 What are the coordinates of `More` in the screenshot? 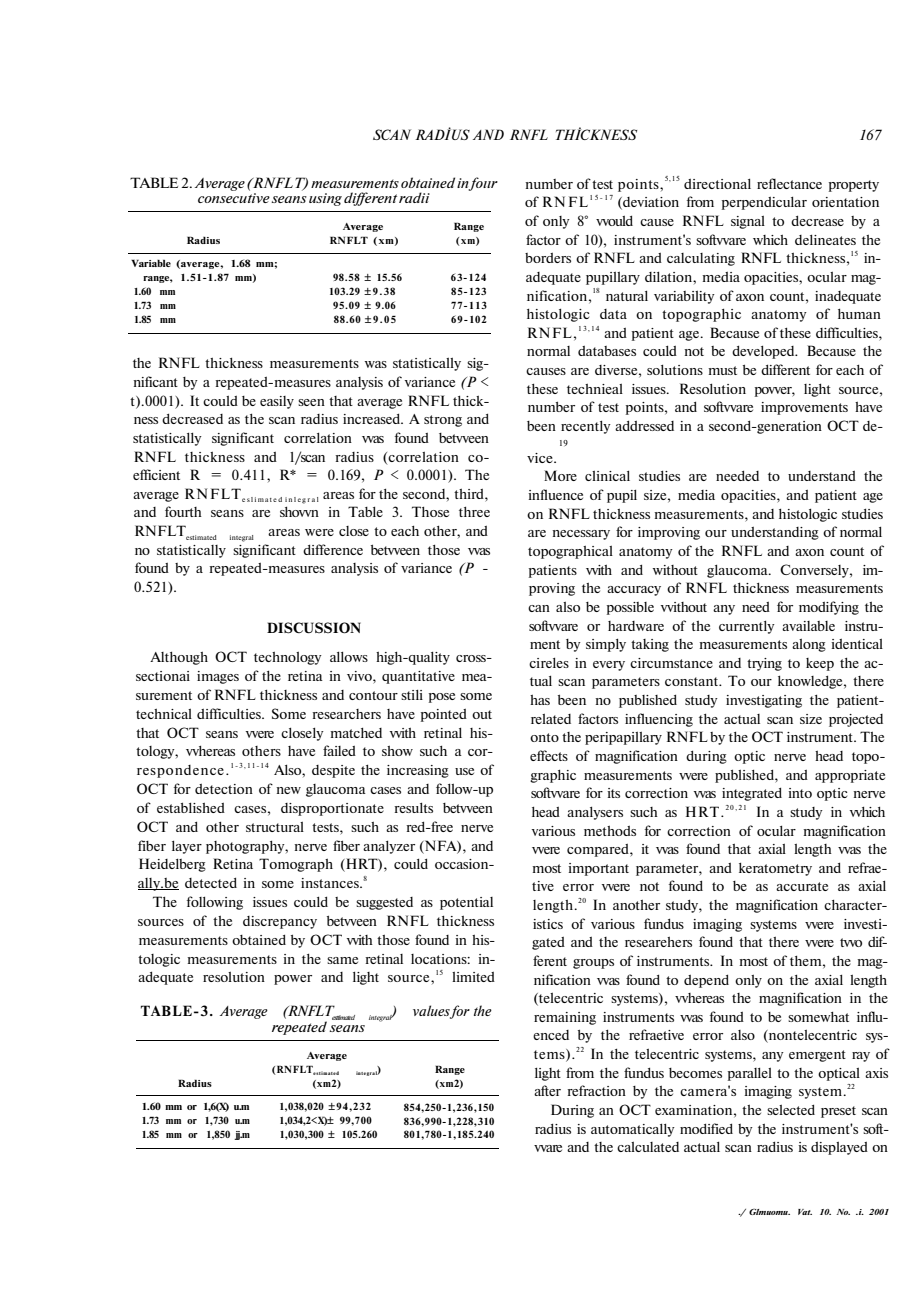 It's located at (560, 475).
